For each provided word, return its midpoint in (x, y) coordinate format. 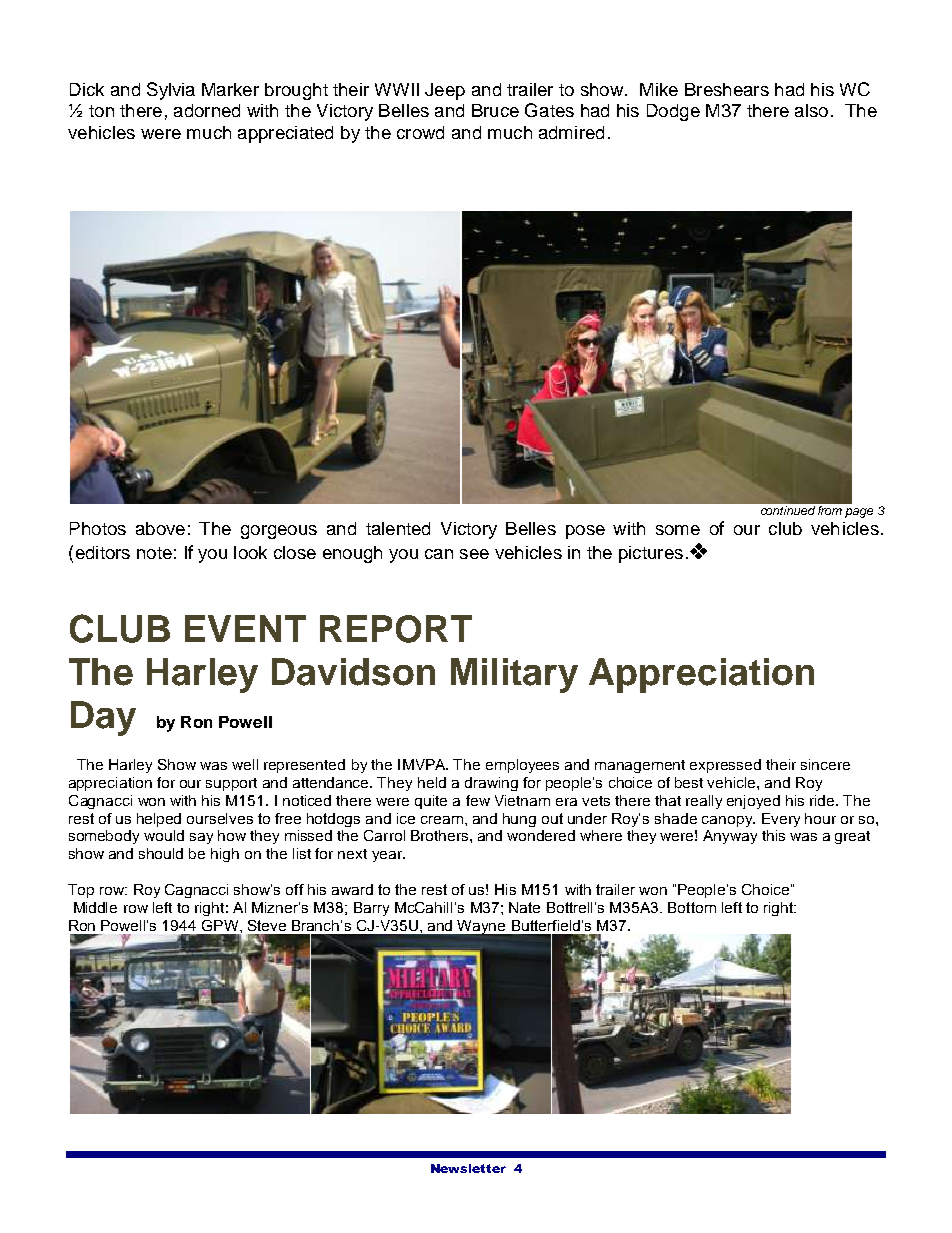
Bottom (692, 907)
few (478, 800)
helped (159, 820)
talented (398, 528)
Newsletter (468, 1168)
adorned (207, 110)
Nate (524, 907)
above (160, 528)
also (811, 110)
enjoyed (753, 802)
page (859, 513)
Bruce (495, 110)
